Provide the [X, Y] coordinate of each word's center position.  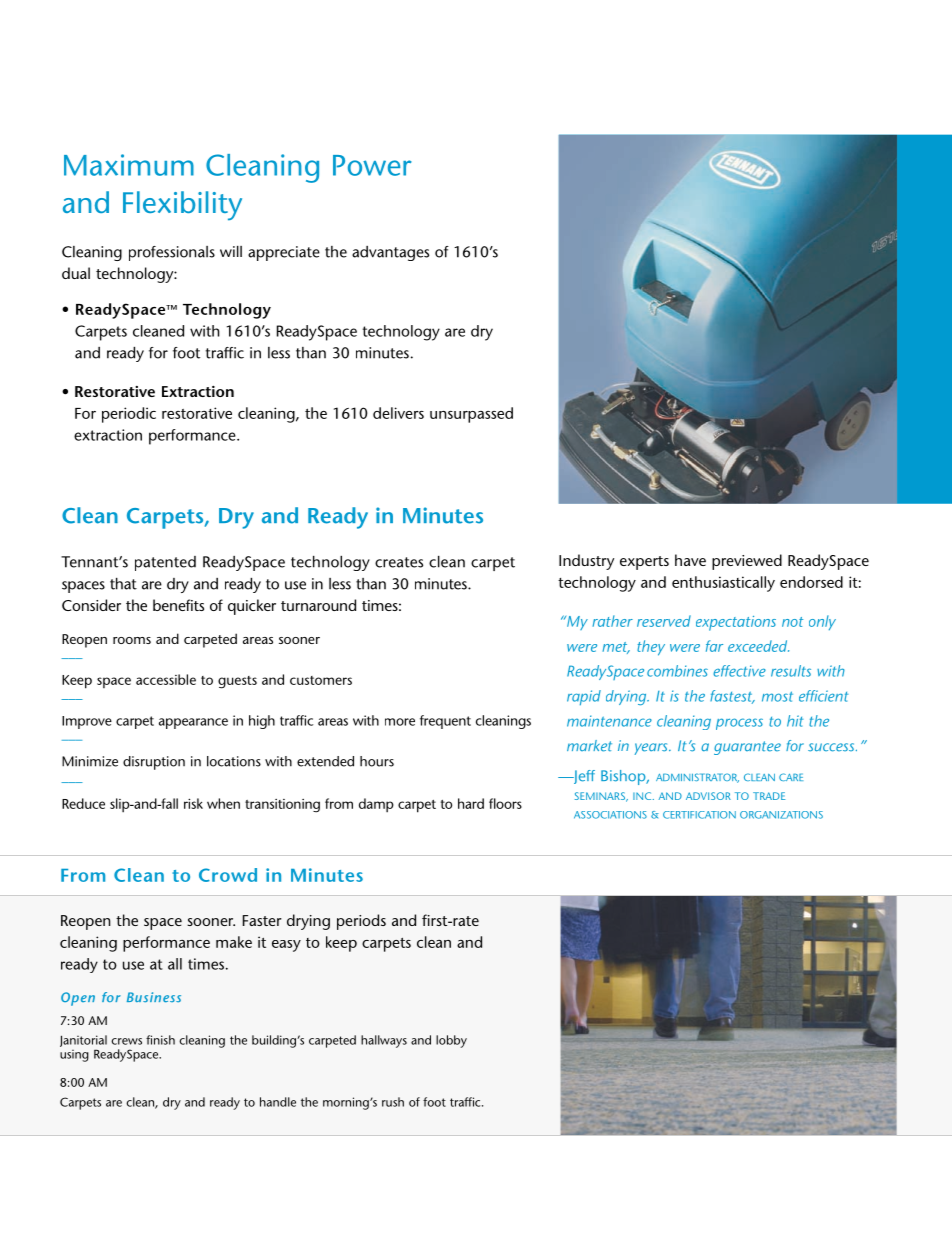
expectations [736, 623]
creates [399, 562]
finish [160, 1040]
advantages [390, 253]
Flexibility [182, 206]
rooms [132, 640]
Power [372, 165]
